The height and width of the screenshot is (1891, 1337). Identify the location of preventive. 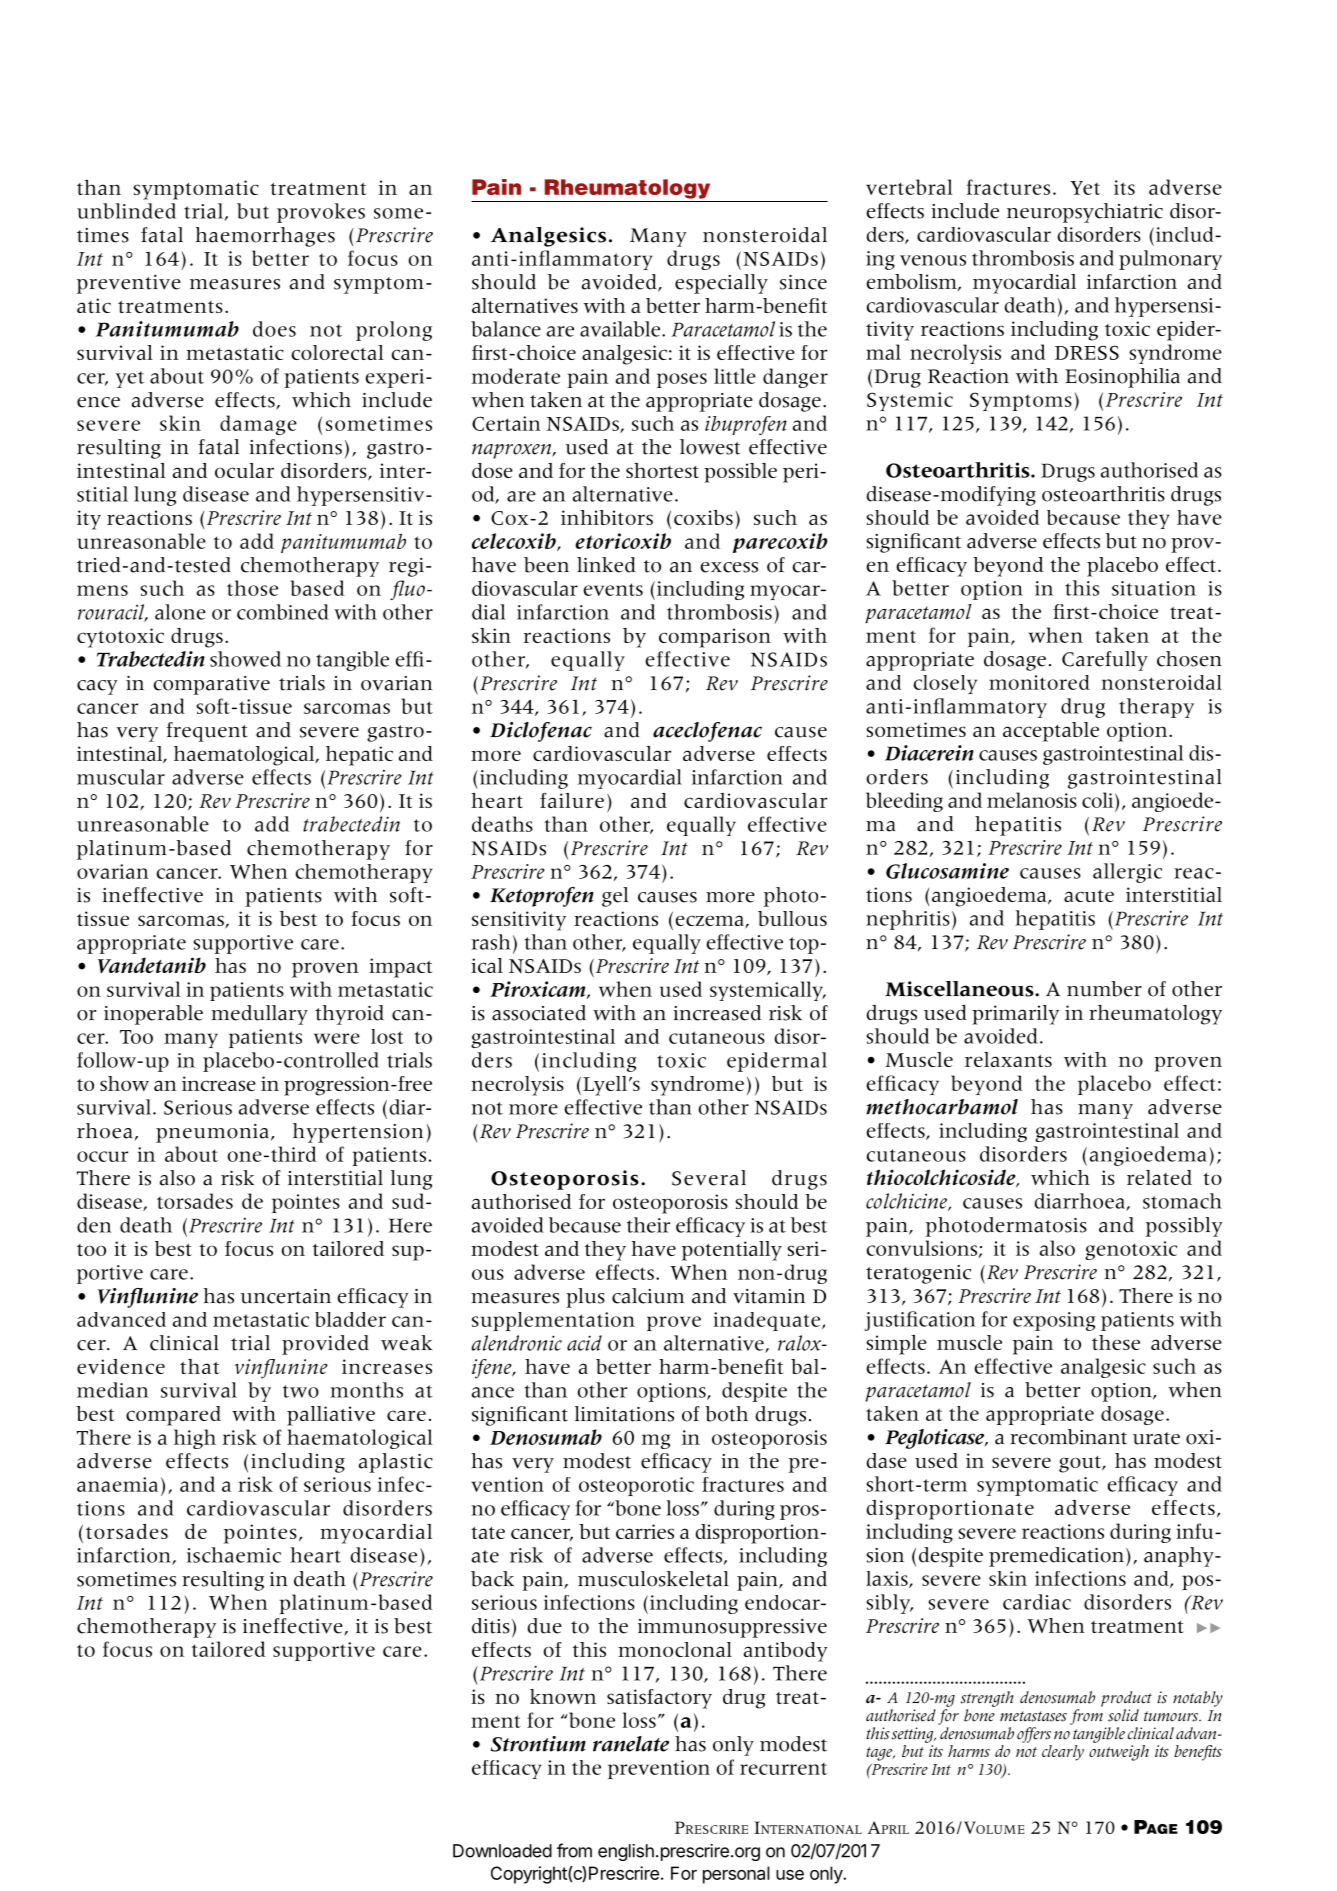
(129, 284).
